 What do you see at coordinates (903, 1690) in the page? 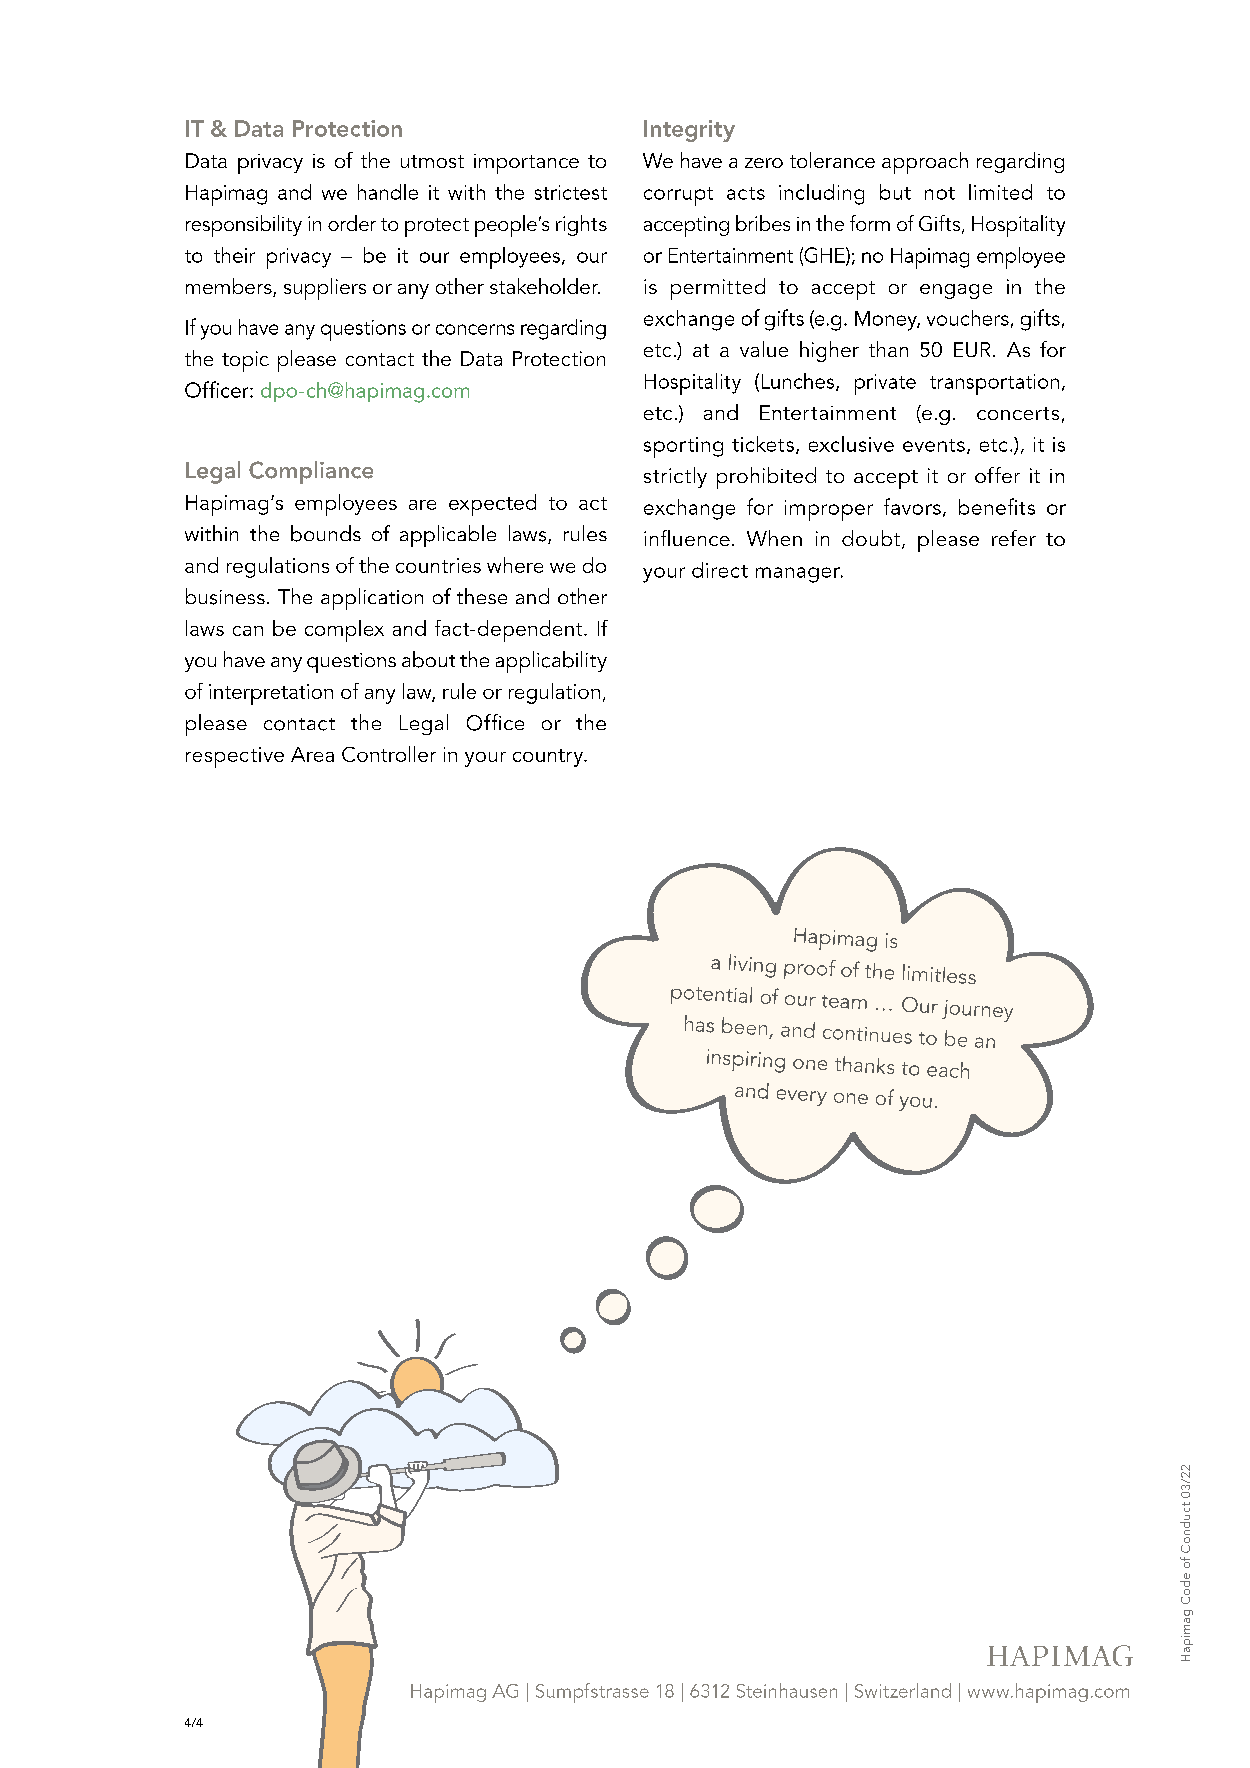
I see `Switzerland` at bounding box center [903, 1690].
